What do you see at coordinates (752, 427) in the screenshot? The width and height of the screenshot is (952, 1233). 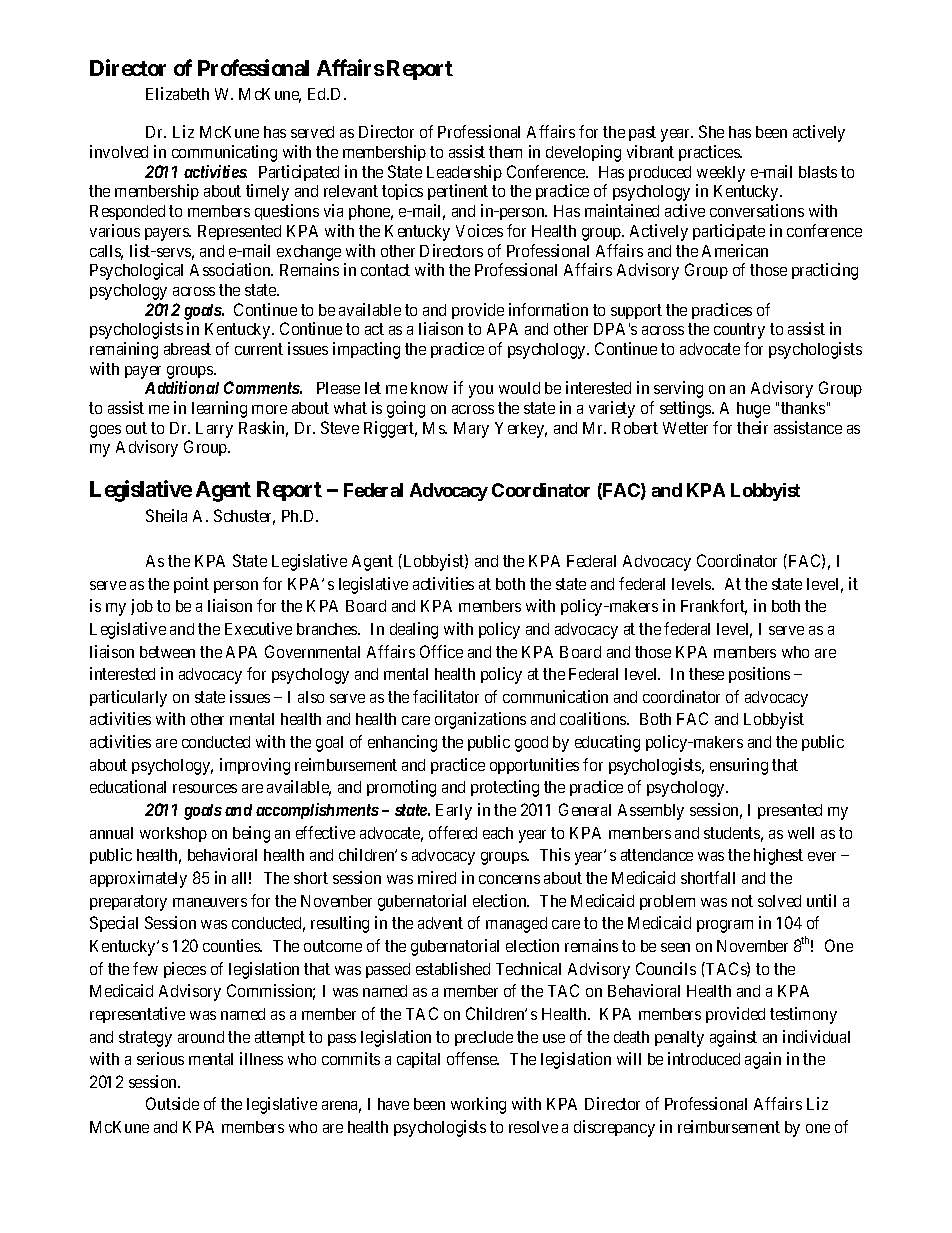 I see `their` at bounding box center [752, 427].
